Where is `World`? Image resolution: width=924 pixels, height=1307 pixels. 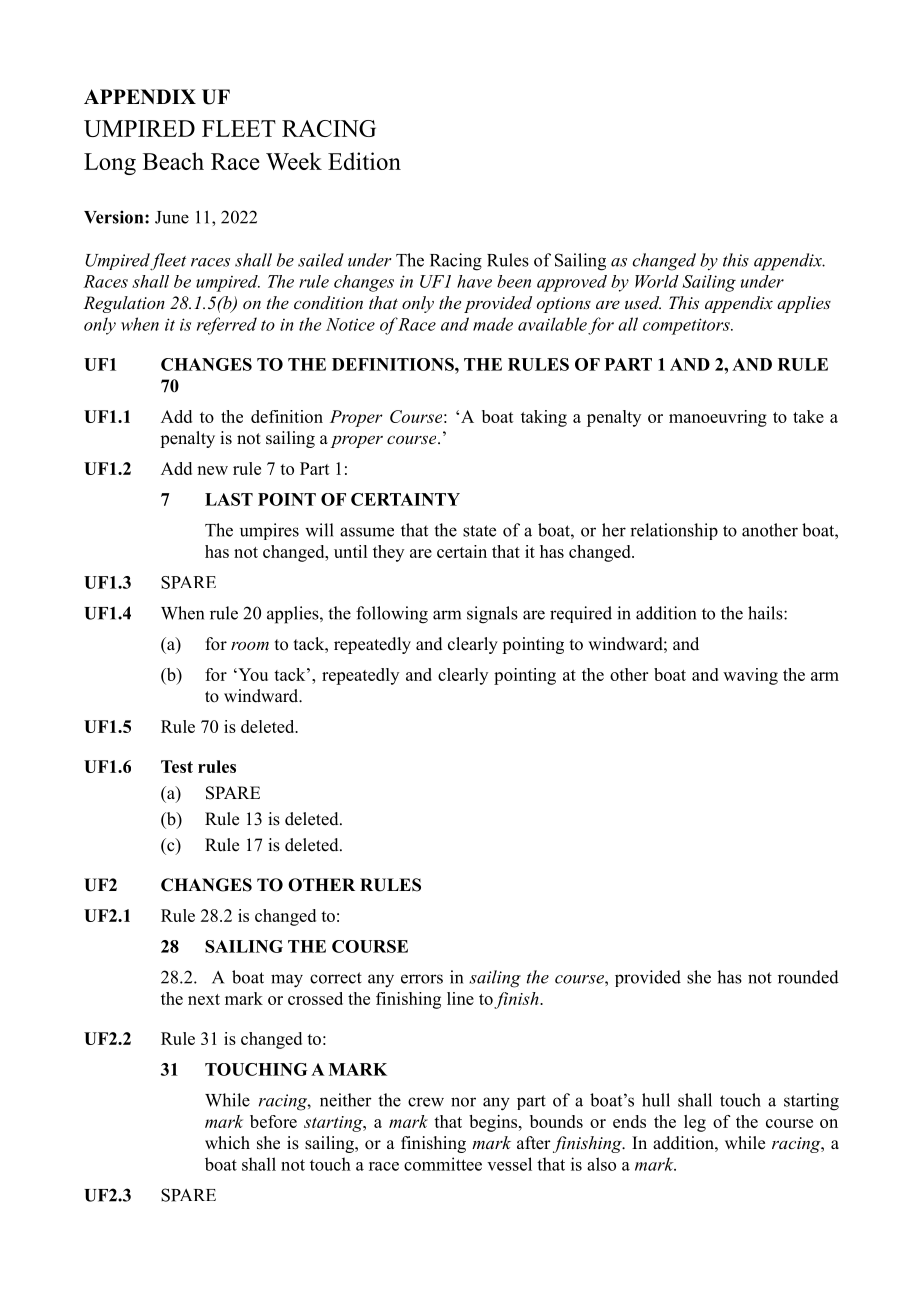
World is located at coordinates (657, 281).
